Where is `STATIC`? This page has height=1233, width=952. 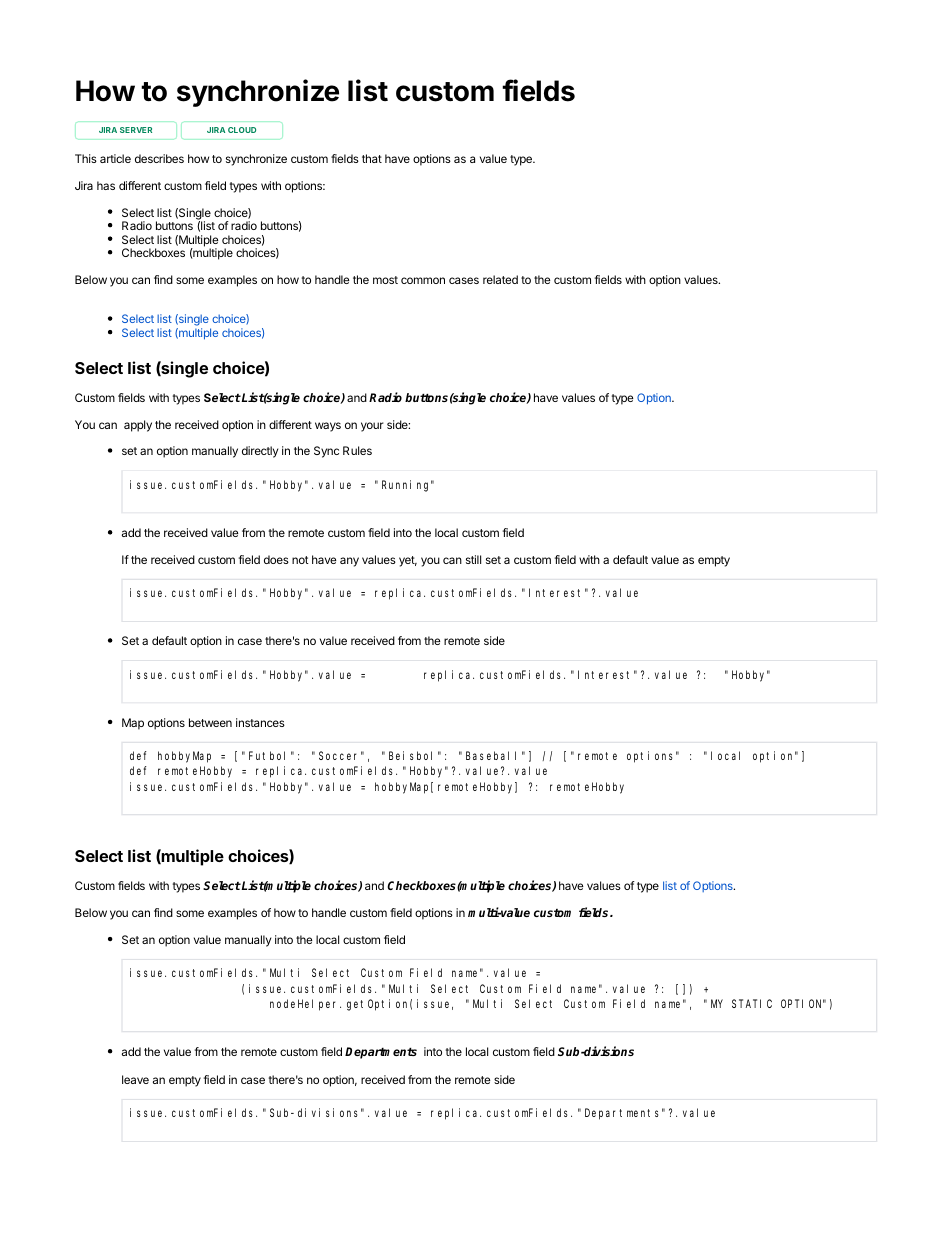
STATIC is located at coordinates (752, 1003).
